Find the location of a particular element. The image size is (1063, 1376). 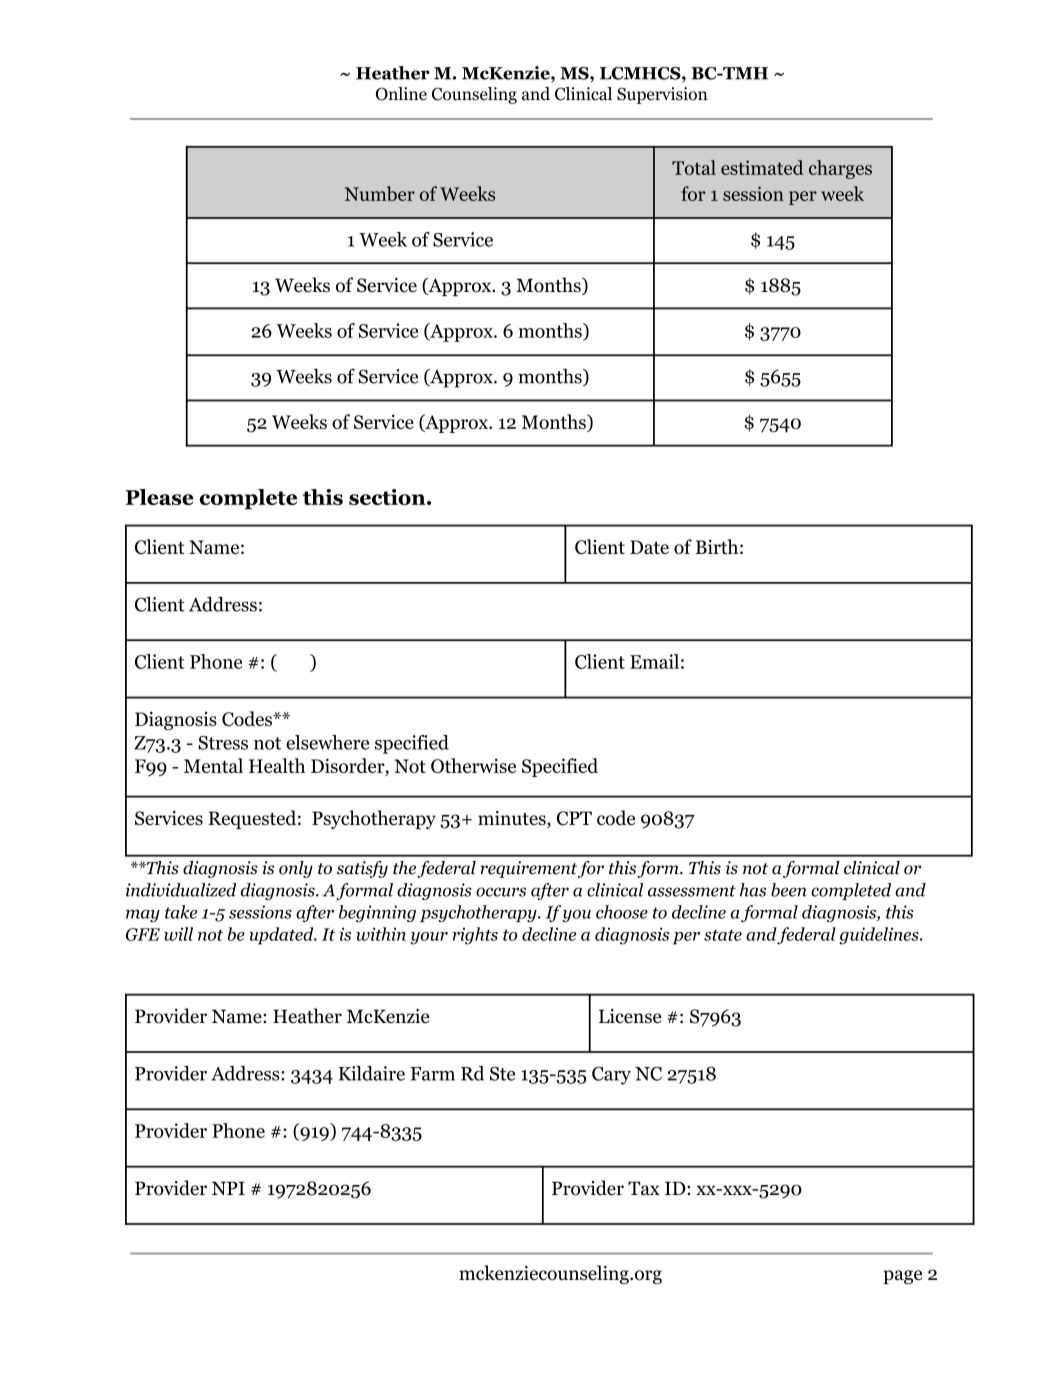

Online is located at coordinates (401, 94).
